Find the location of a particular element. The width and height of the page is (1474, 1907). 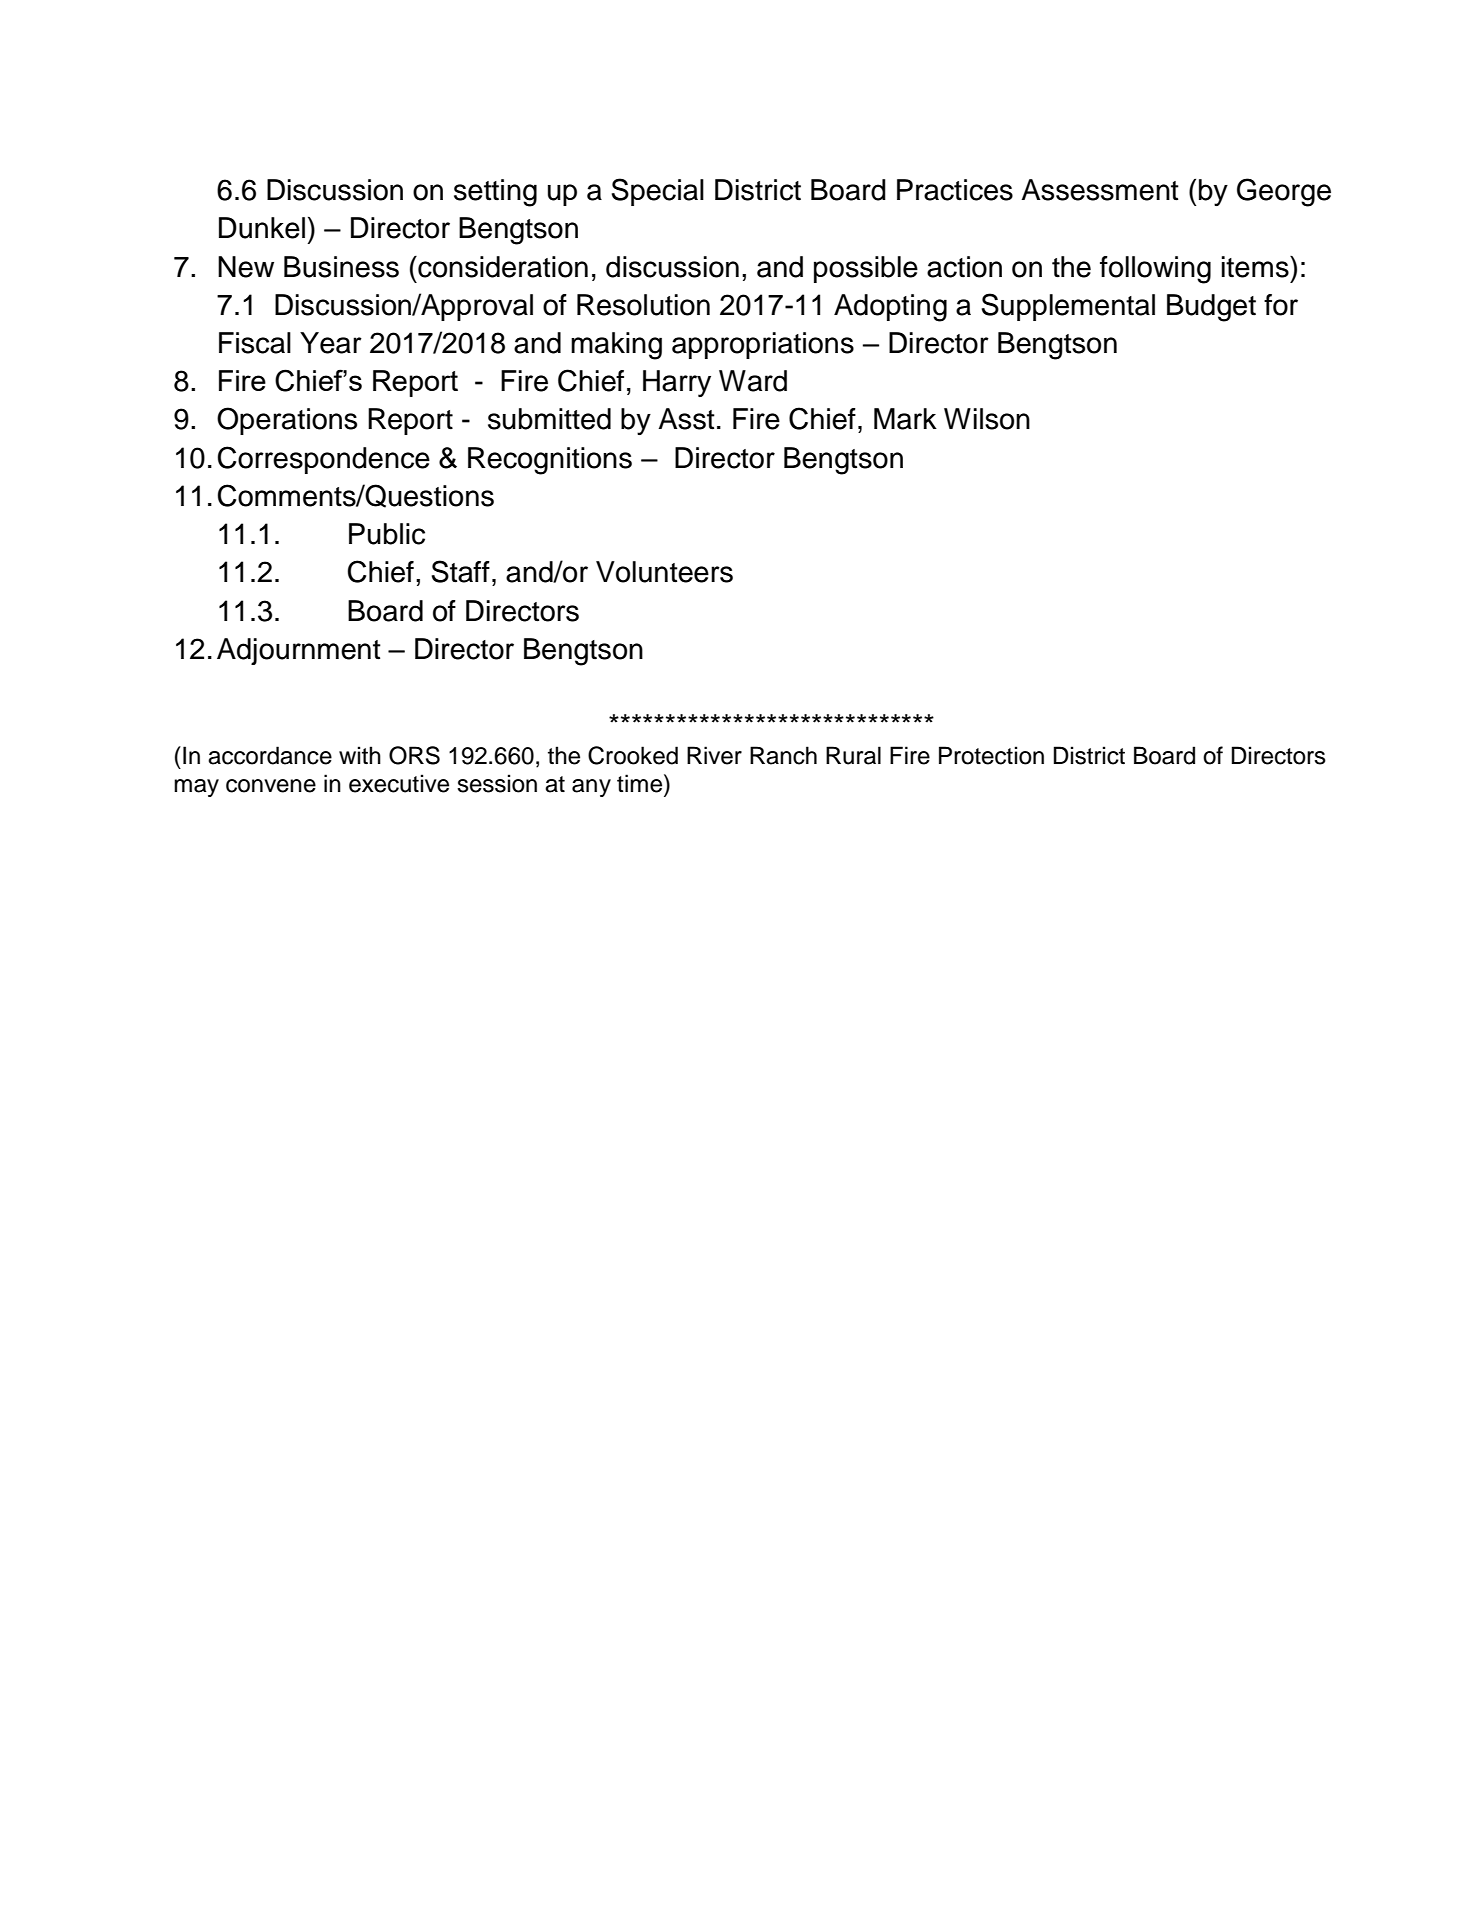

Assessment is located at coordinates (1100, 190).
